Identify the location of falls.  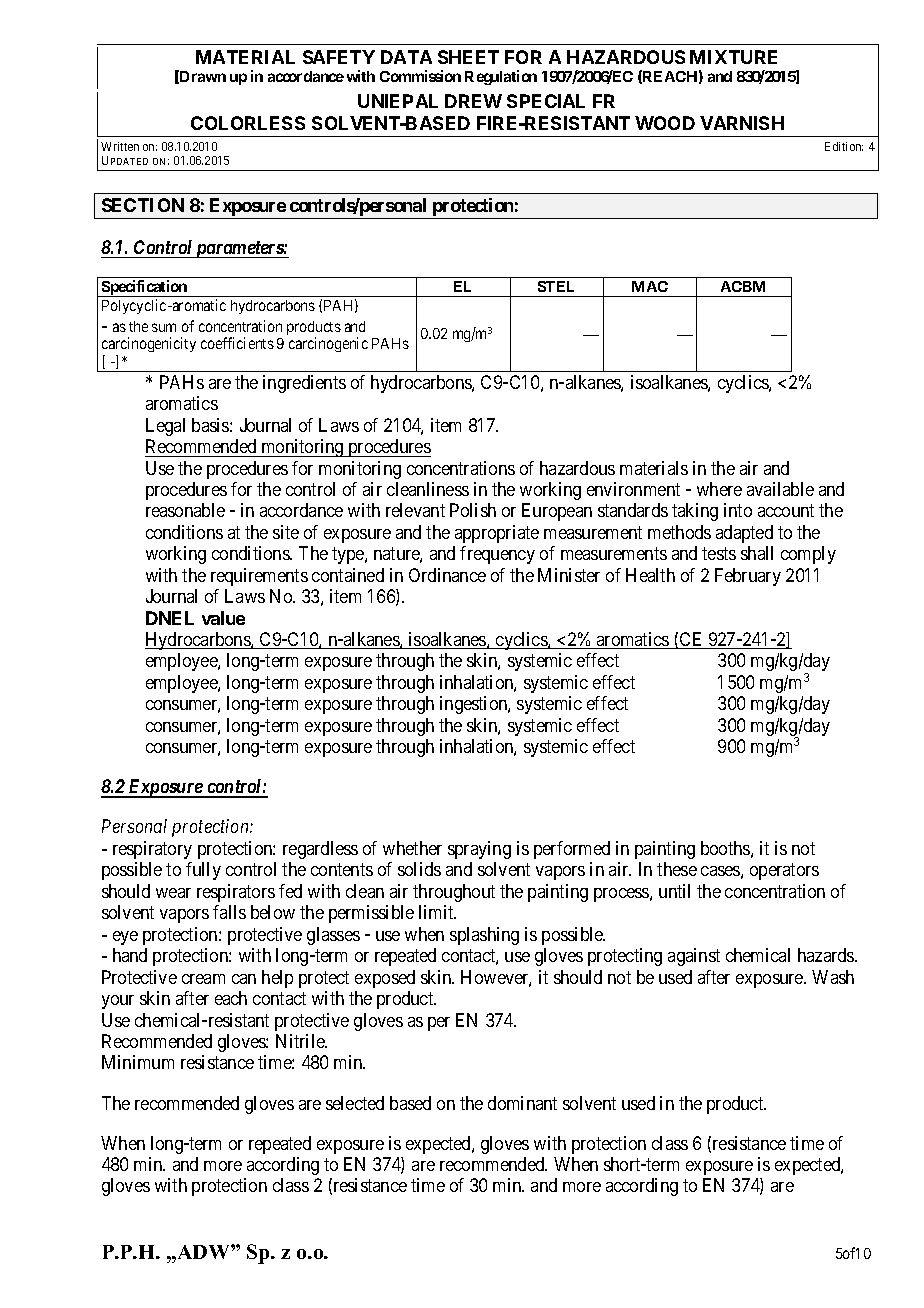
(229, 912).
